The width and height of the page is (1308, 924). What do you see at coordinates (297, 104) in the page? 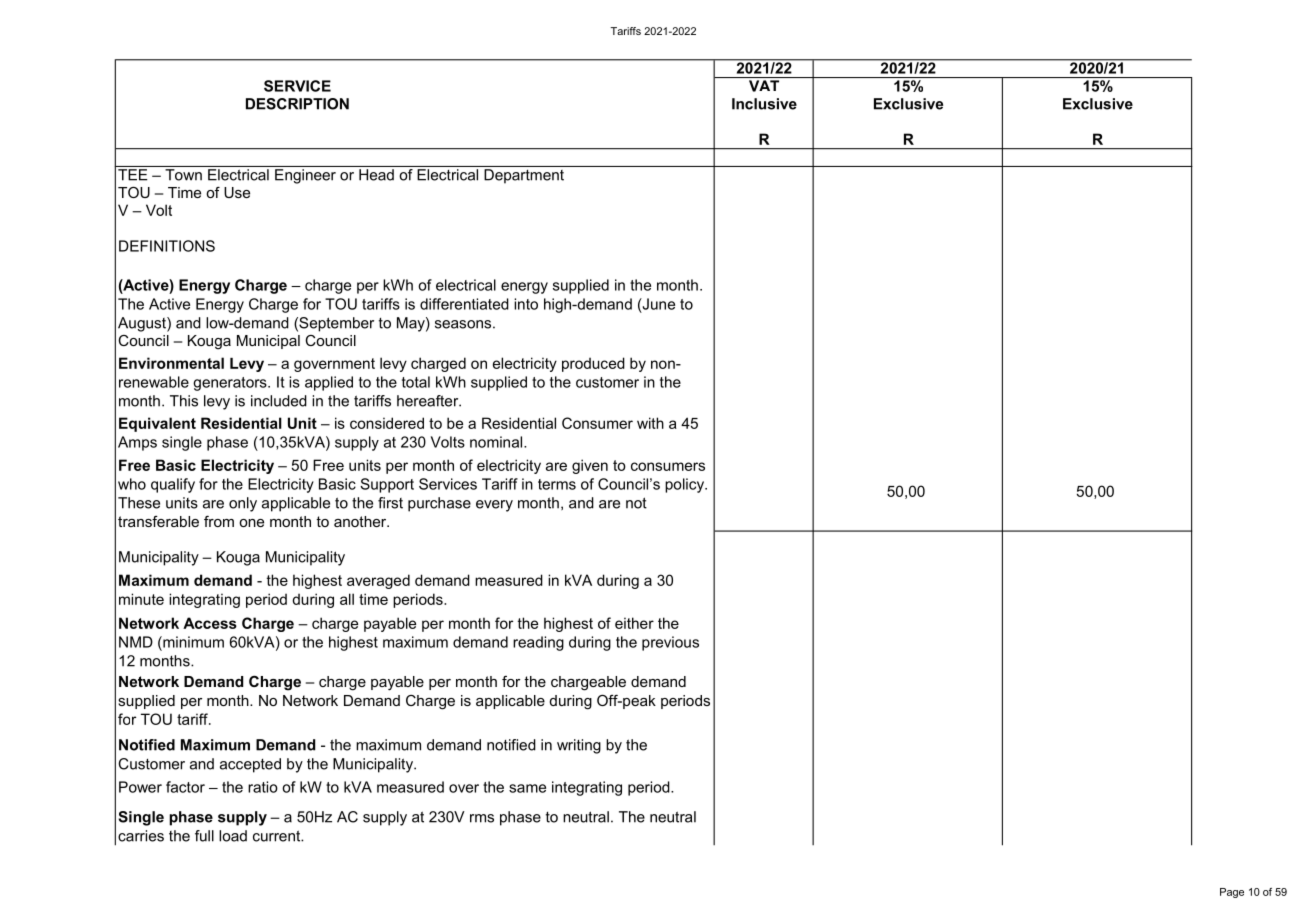
I see `DESCRIPTION` at bounding box center [297, 104].
